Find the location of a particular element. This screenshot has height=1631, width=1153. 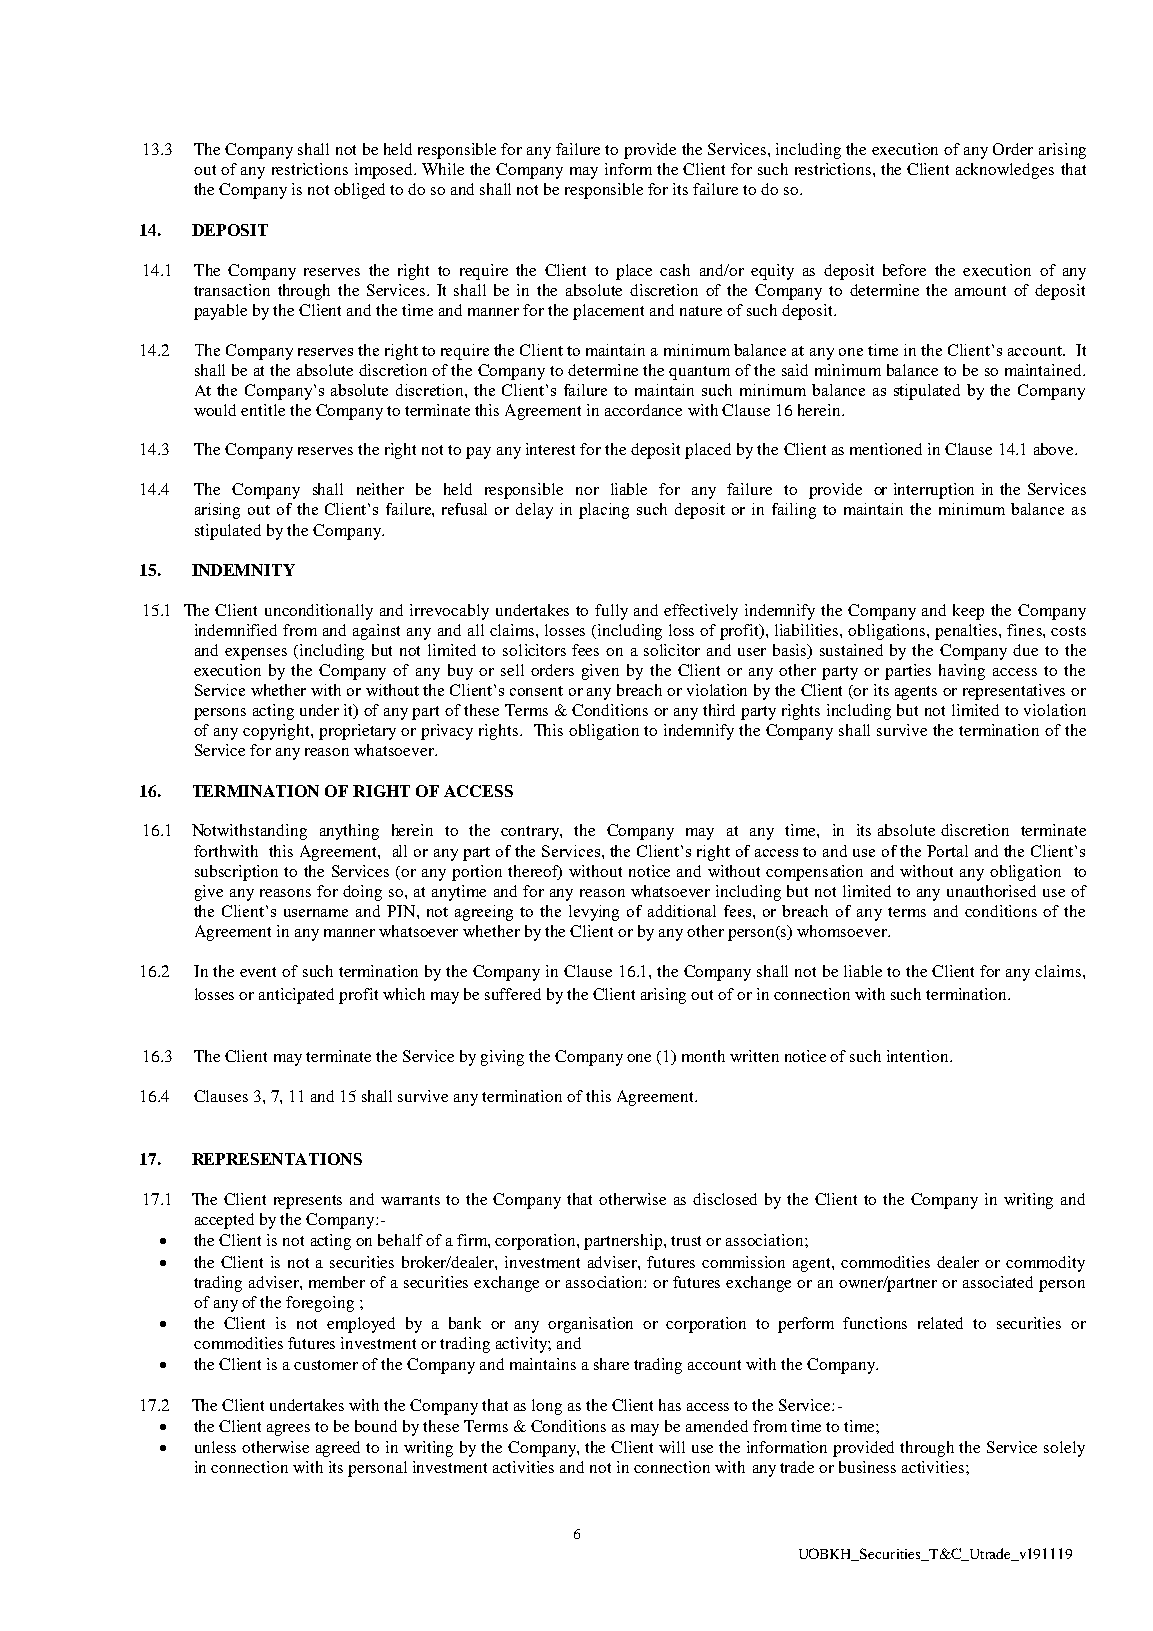

Portal is located at coordinates (947, 851).
